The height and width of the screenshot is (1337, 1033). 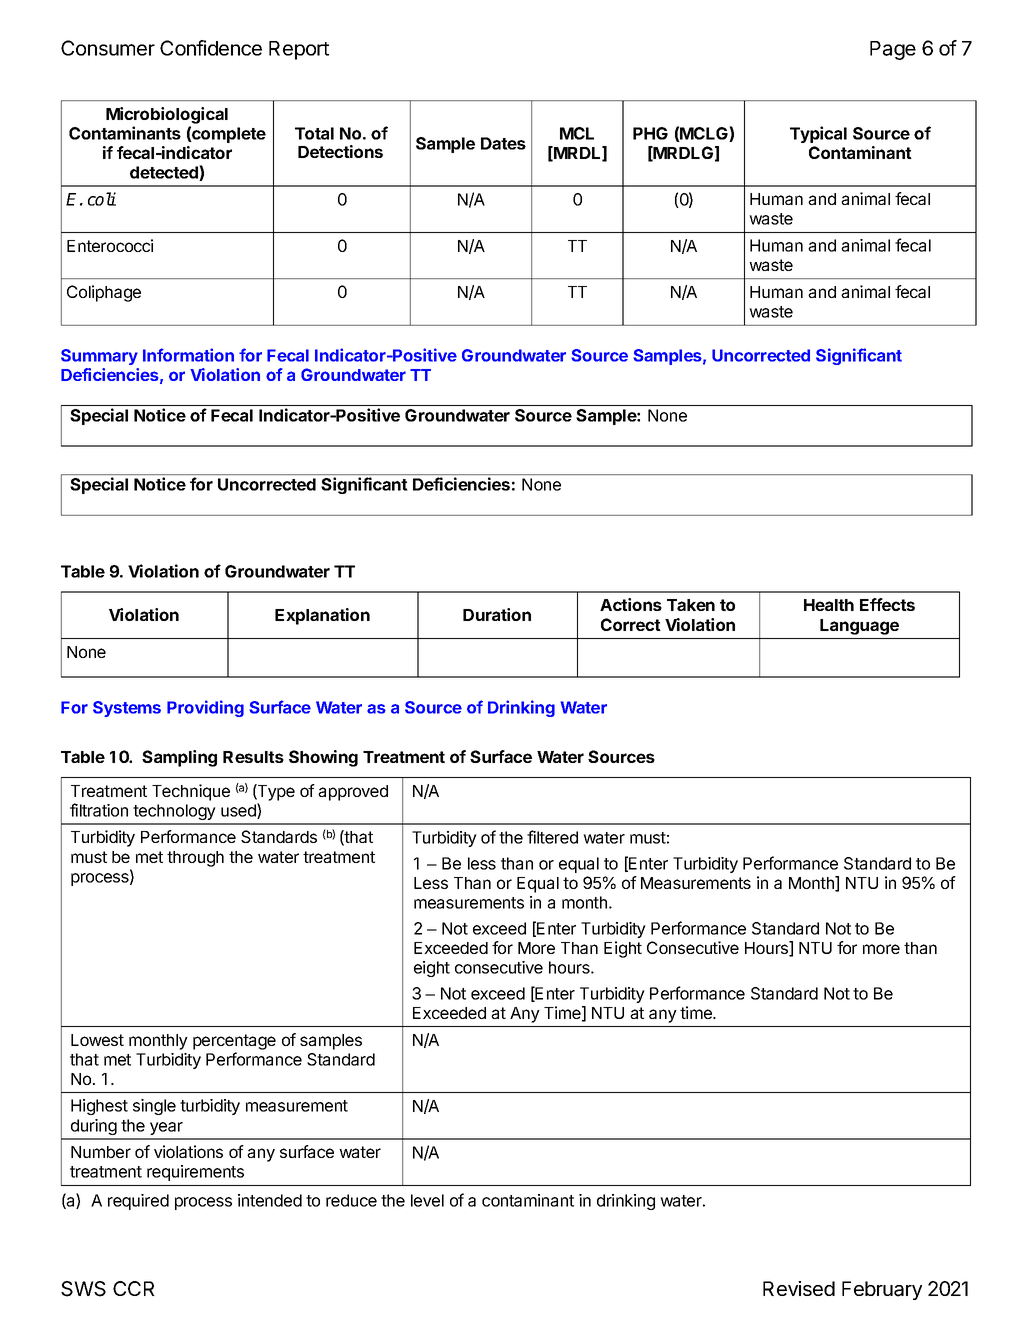 What do you see at coordinates (859, 627) in the screenshot?
I see `Language` at bounding box center [859, 627].
